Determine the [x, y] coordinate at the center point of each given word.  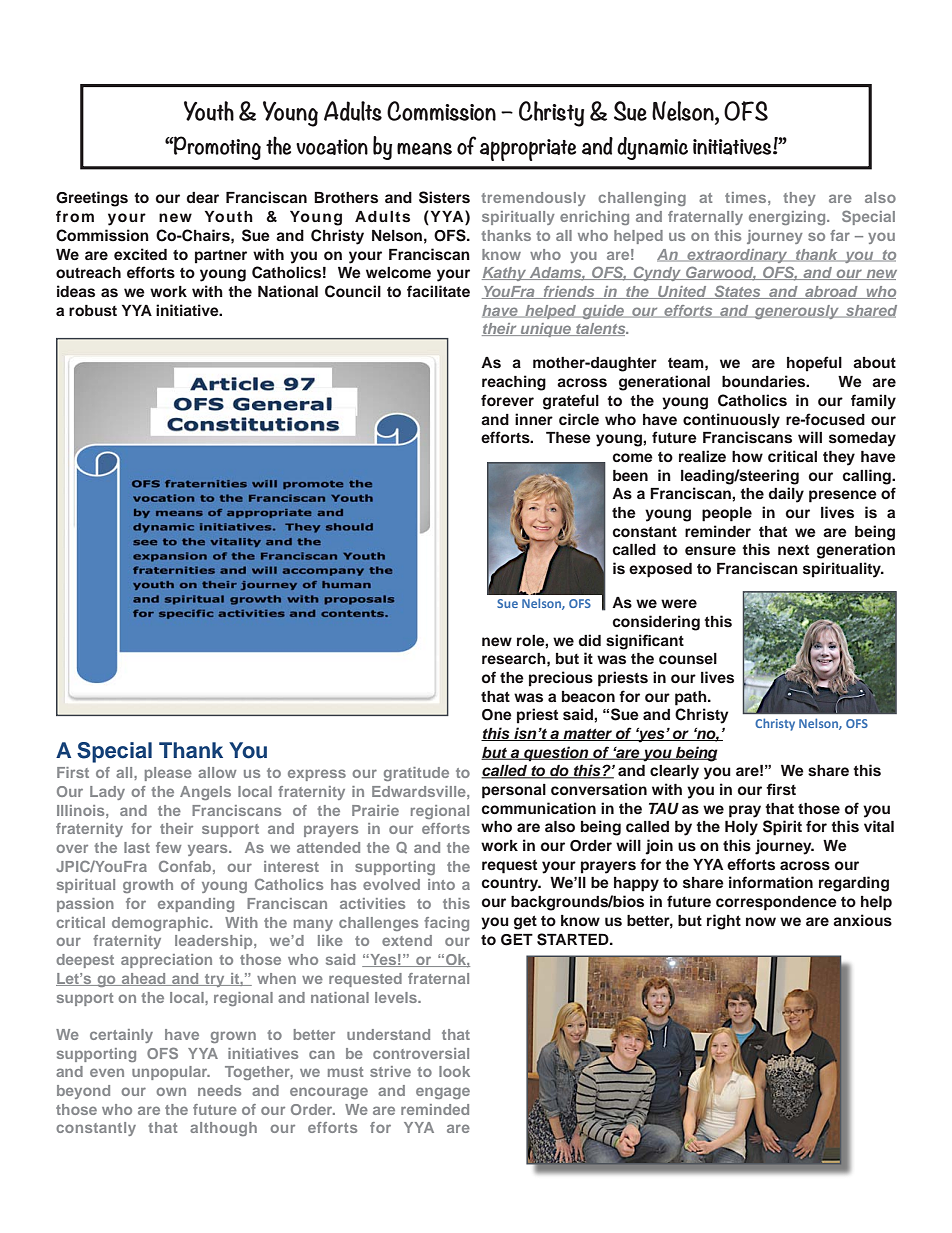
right [724, 922]
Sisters [444, 197]
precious [561, 679]
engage [443, 1093]
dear [202, 197]
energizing [788, 218]
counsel [688, 659]
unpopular [171, 1073]
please [168, 774]
